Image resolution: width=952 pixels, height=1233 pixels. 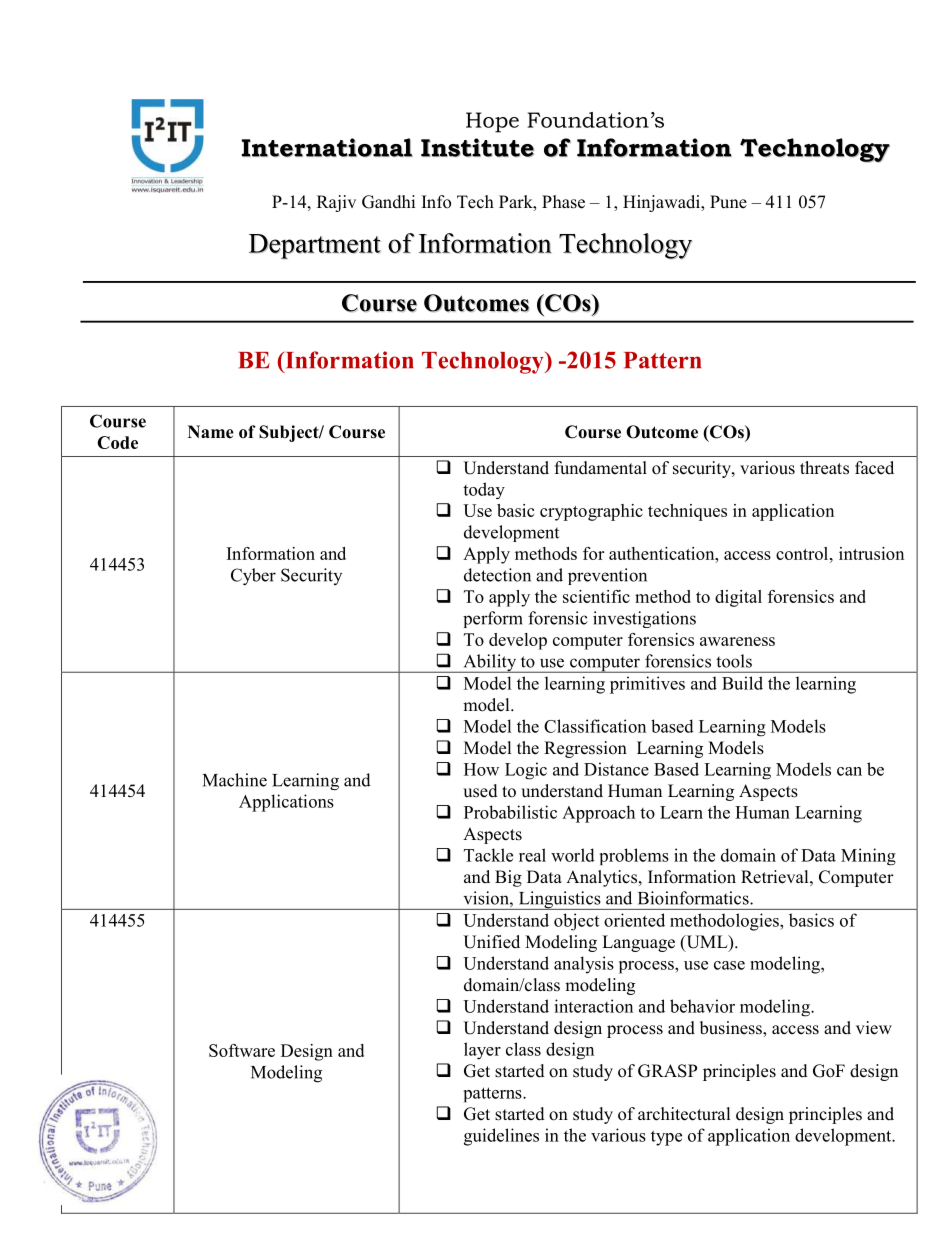 I want to click on Software, so click(x=242, y=1050).
